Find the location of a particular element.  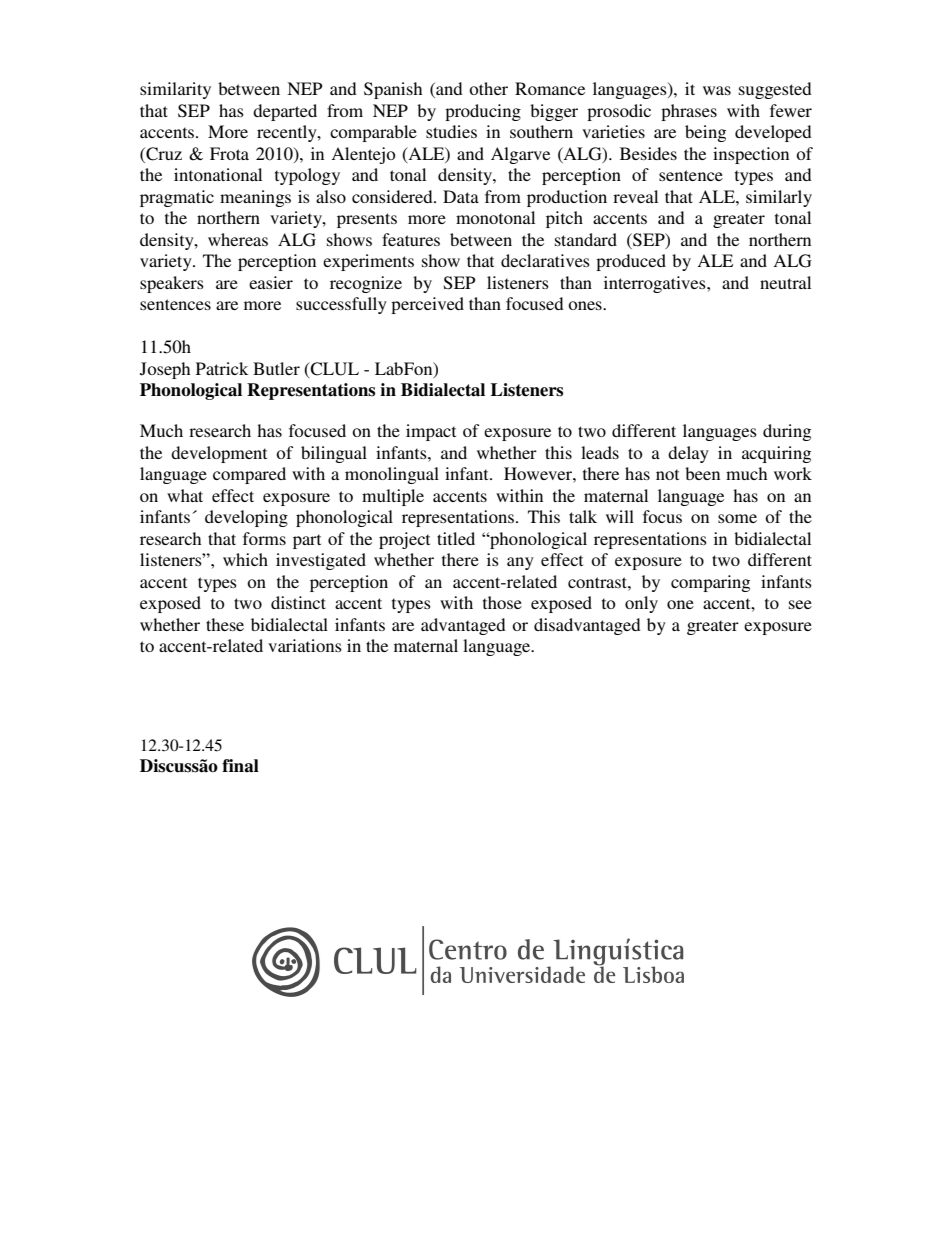

titled is located at coordinates (456, 538).
